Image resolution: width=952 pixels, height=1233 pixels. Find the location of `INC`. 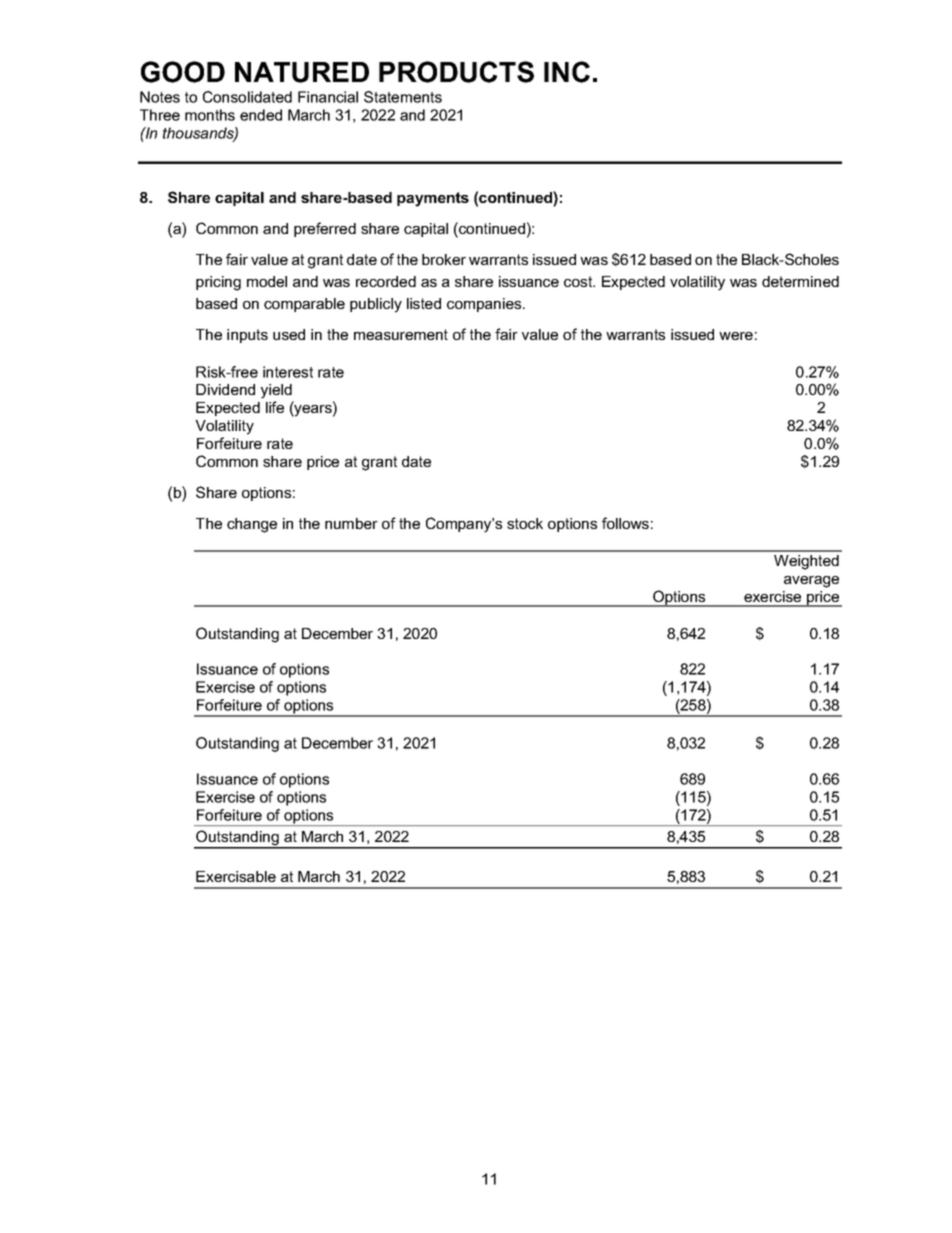

INC is located at coordinates (567, 72).
